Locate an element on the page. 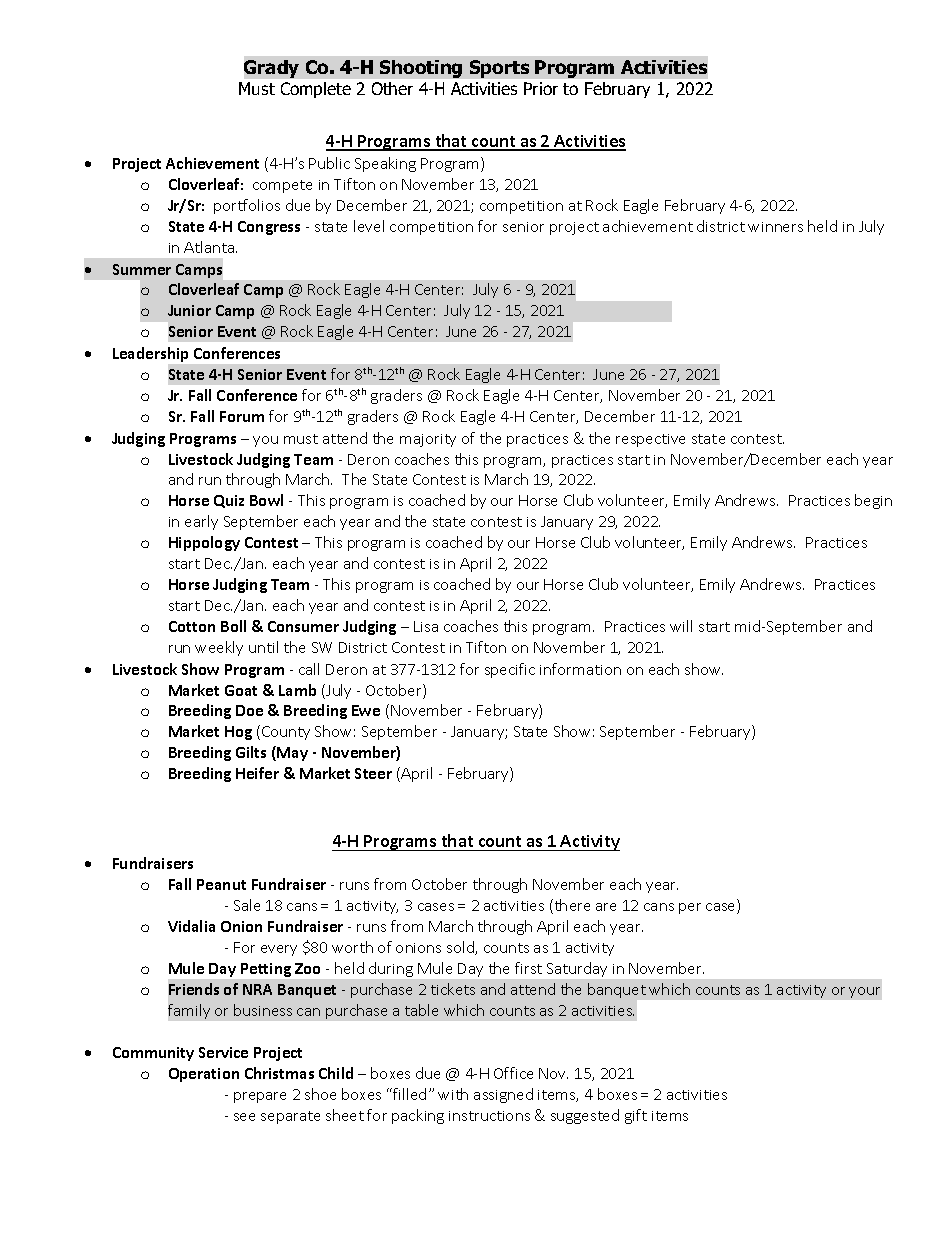 Image resolution: width=952 pixels, height=1233 pixels. Boll is located at coordinates (233, 626).
